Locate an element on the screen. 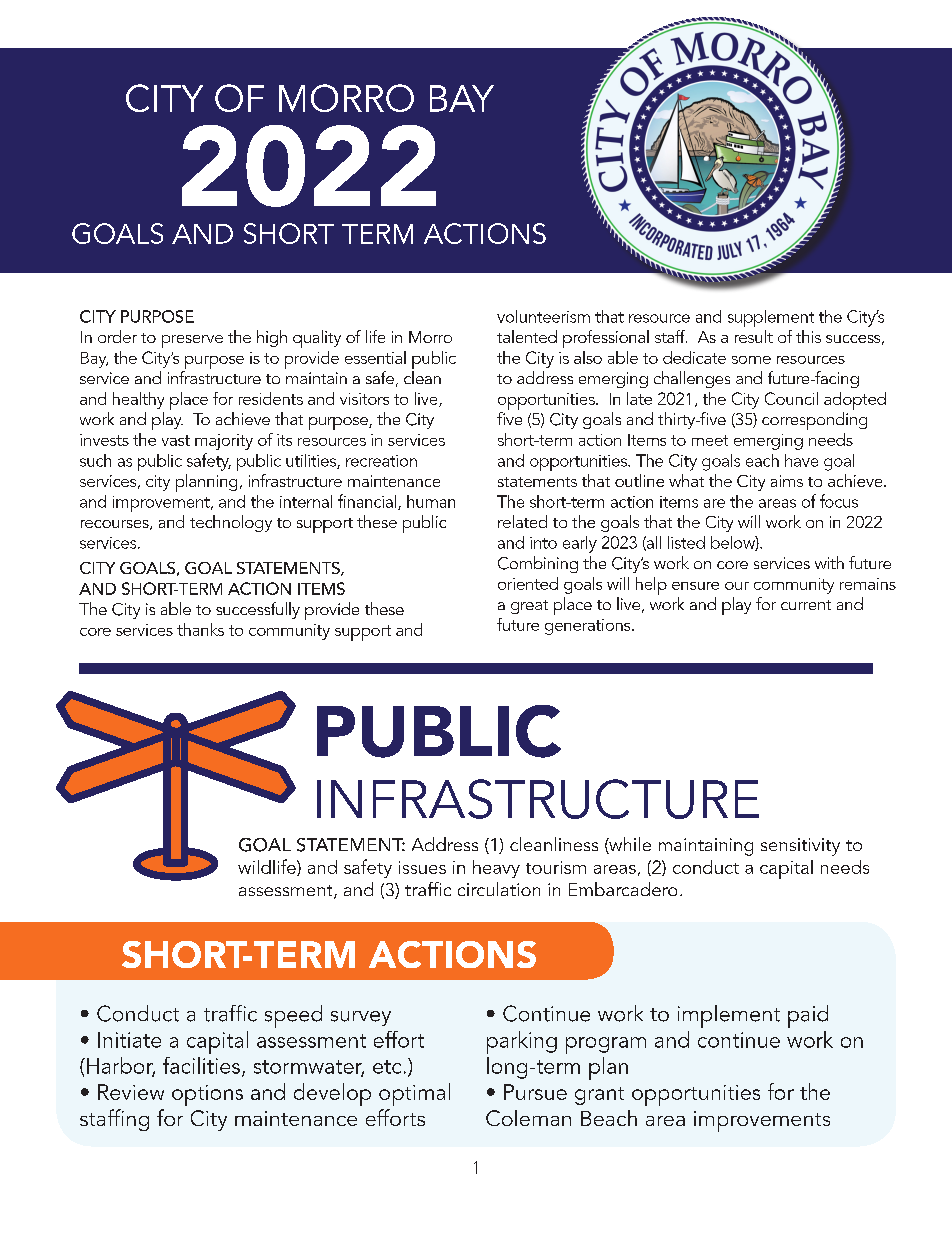 This screenshot has width=952, height=1233. thanks is located at coordinates (200, 629).
